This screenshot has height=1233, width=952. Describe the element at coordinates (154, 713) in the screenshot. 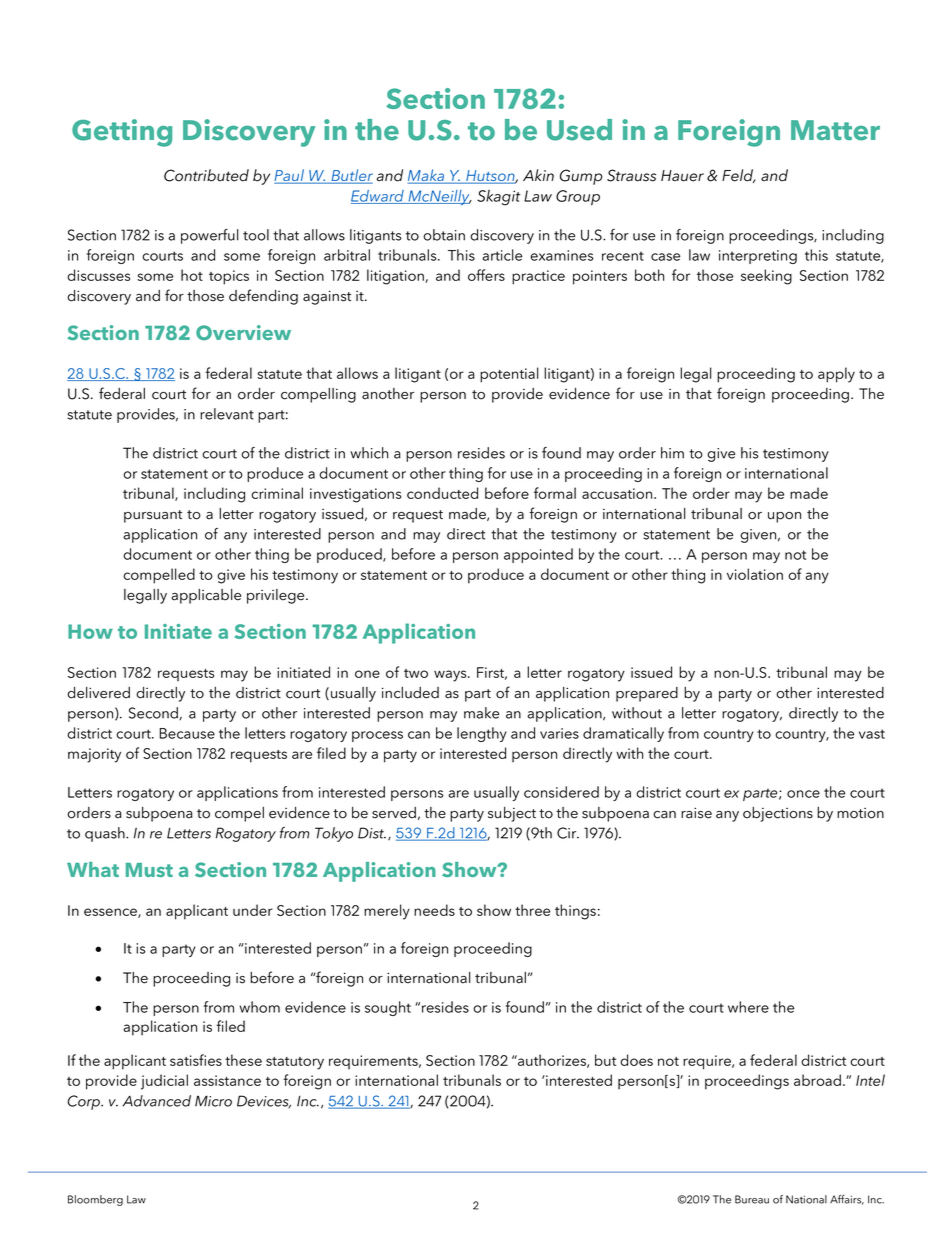

I see `Second` at that location.
